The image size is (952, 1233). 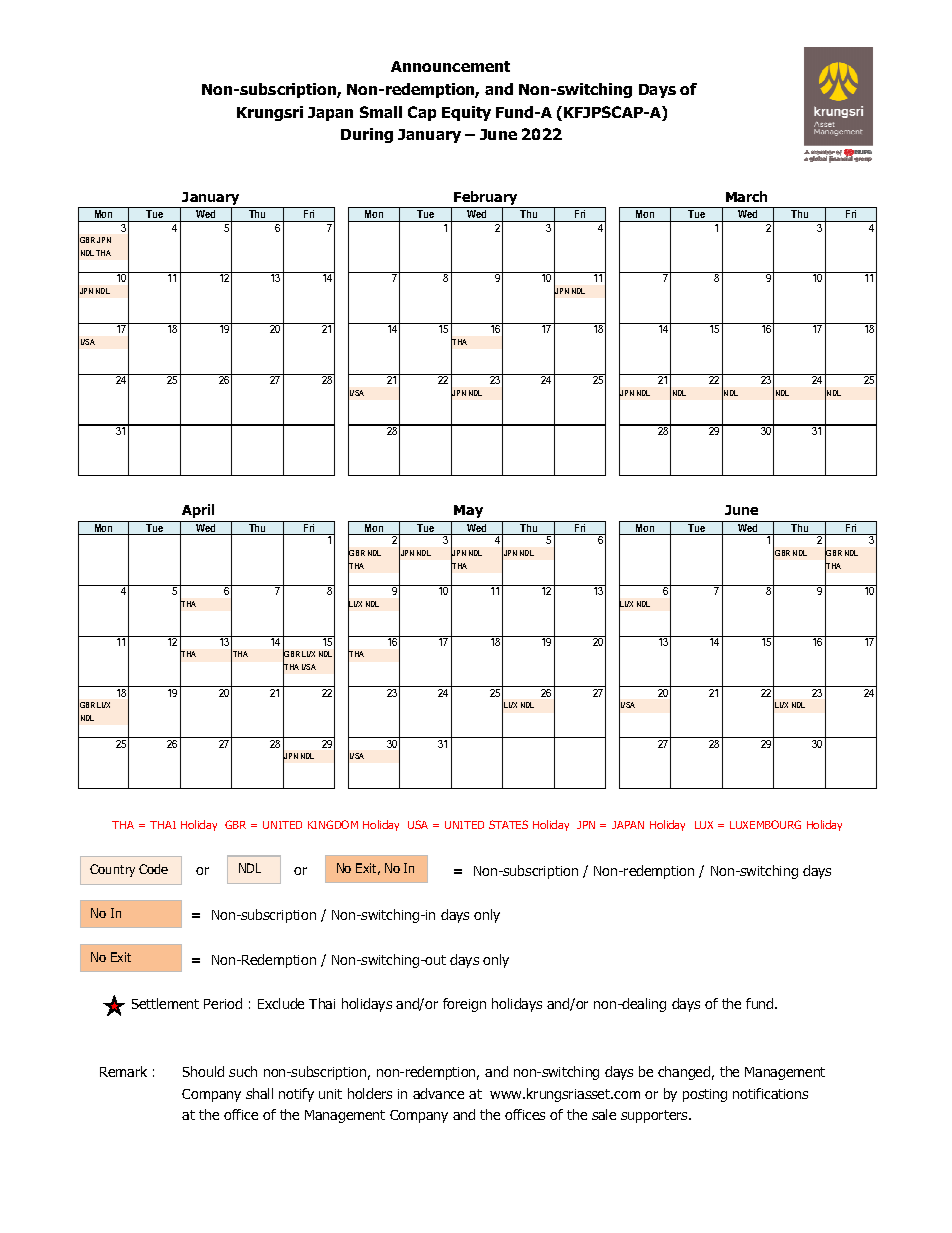 I want to click on March, so click(x=746, y=196).
